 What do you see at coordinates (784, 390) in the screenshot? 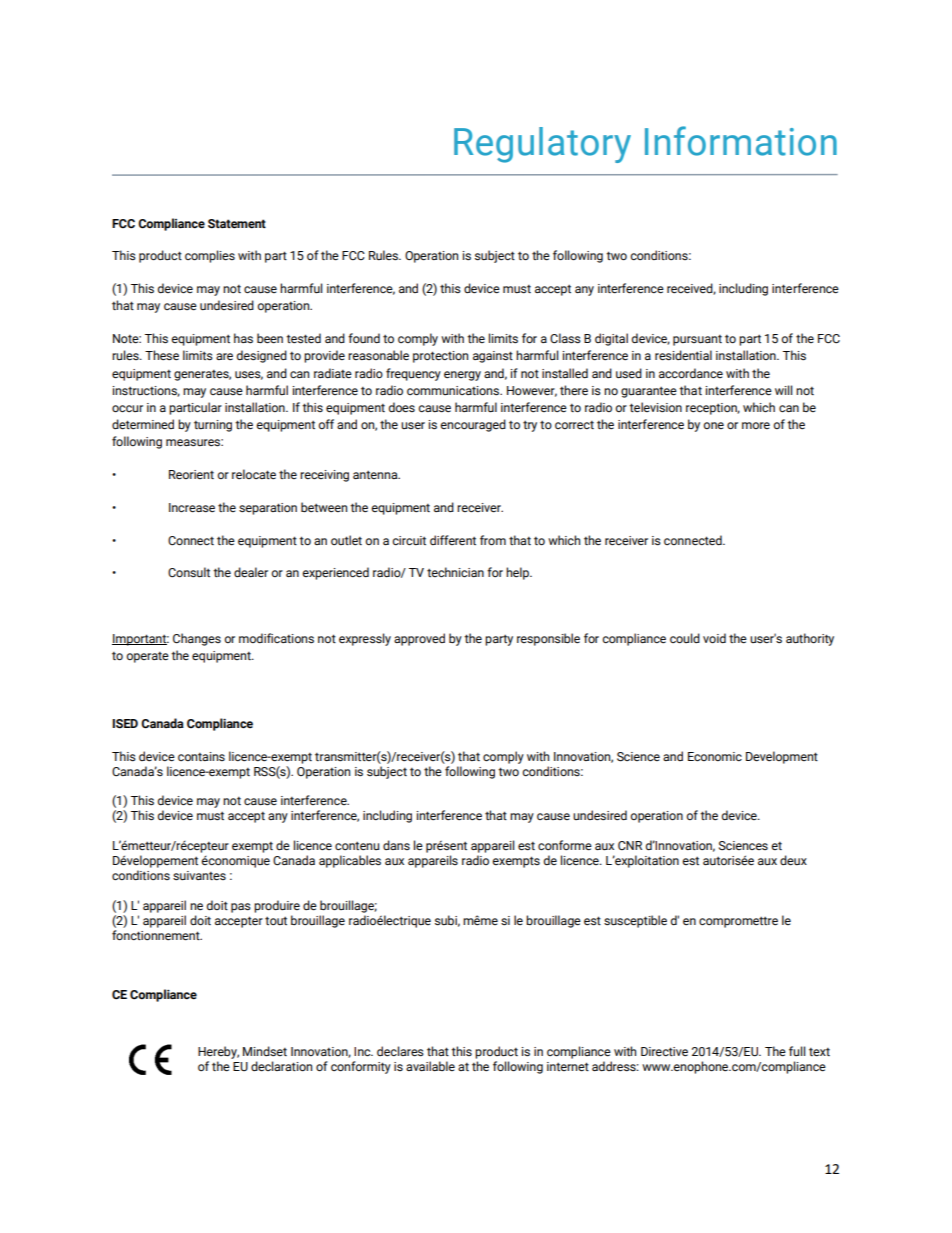
I see `will` at bounding box center [784, 390].
